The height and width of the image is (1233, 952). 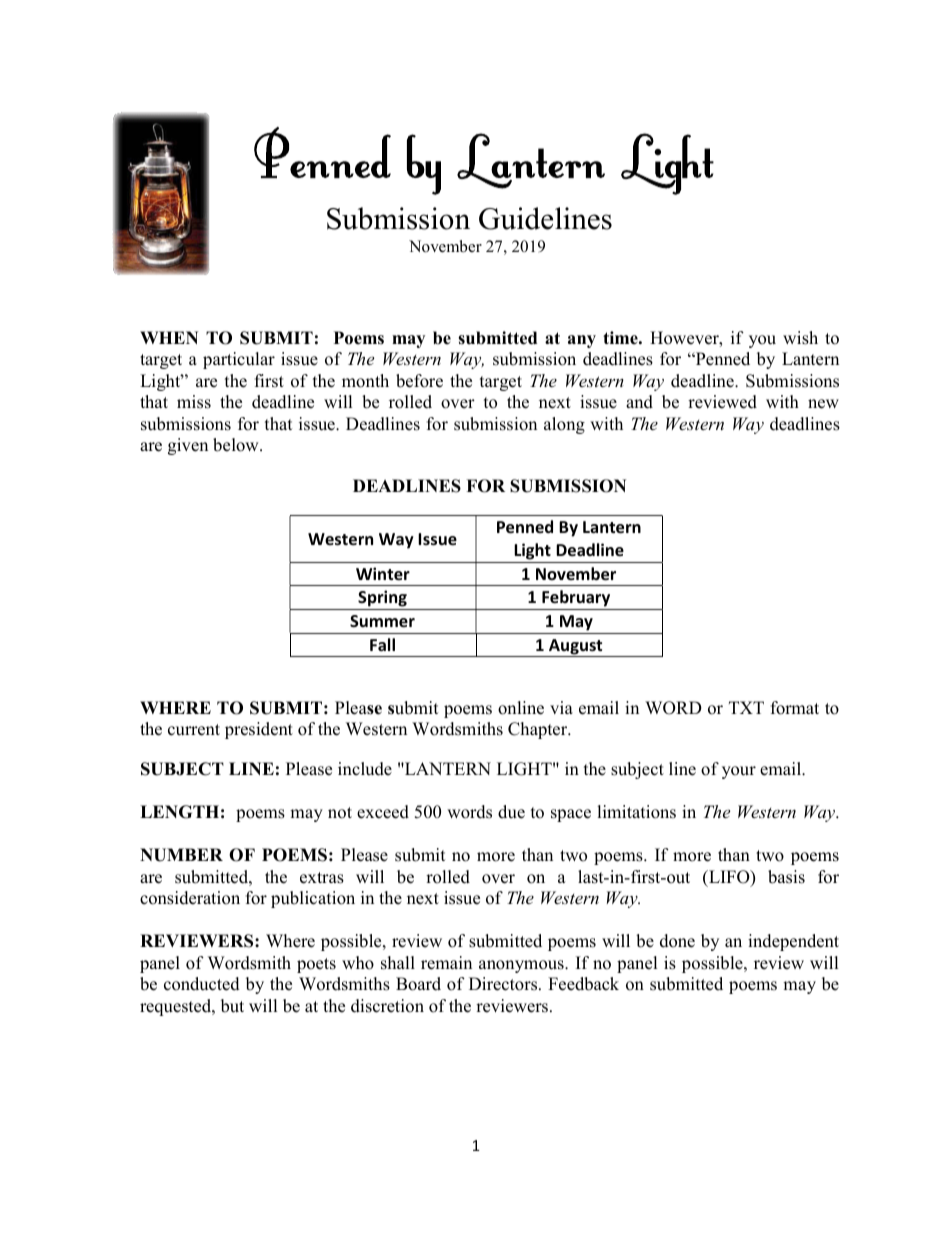 I want to click on wish, so click(x=800, y=338).
